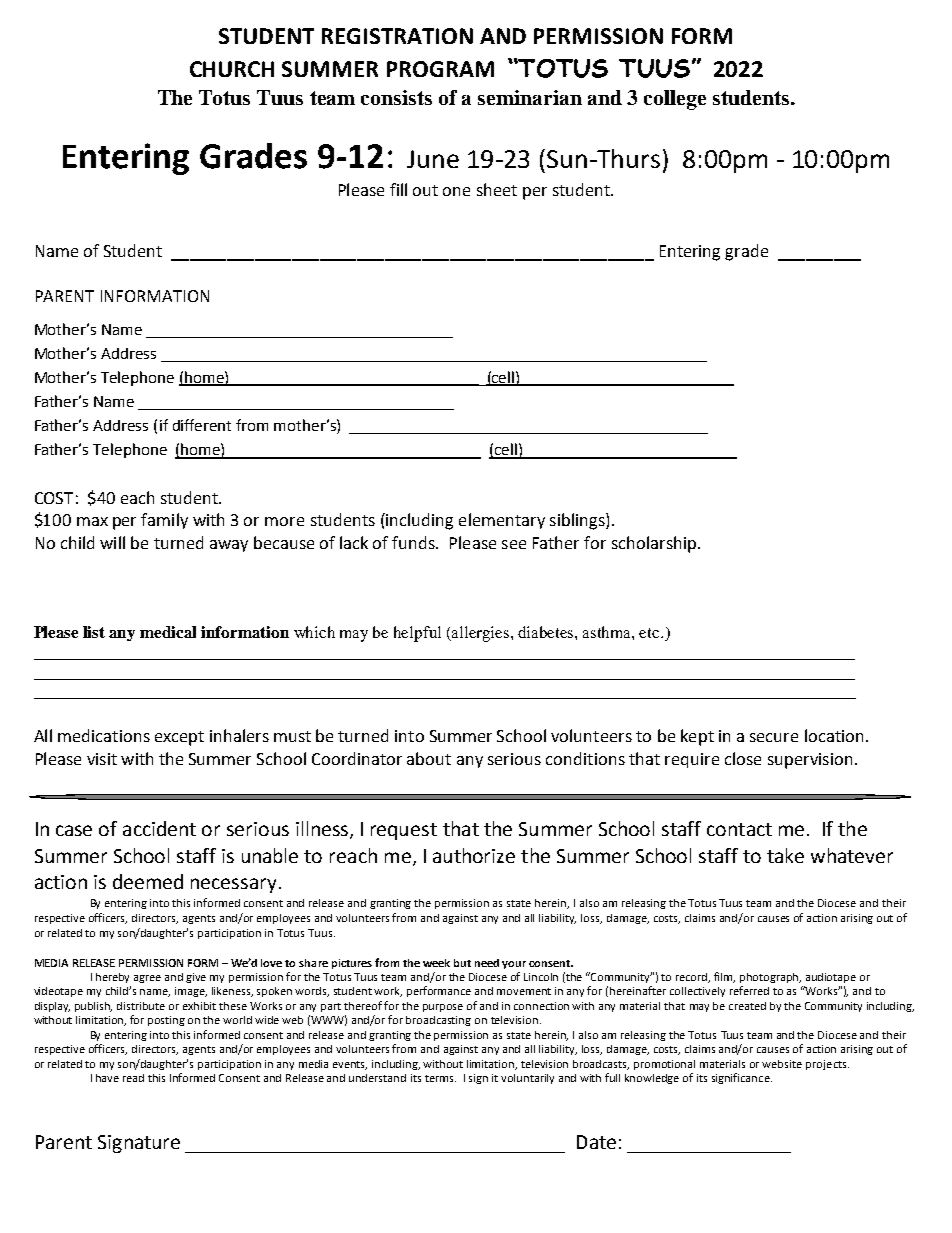 Image resolution: width=952 pixels, height=1233 pixels. Describe the element at coordinates (232, 69) in the document. I see `CHURCH` at that location.
